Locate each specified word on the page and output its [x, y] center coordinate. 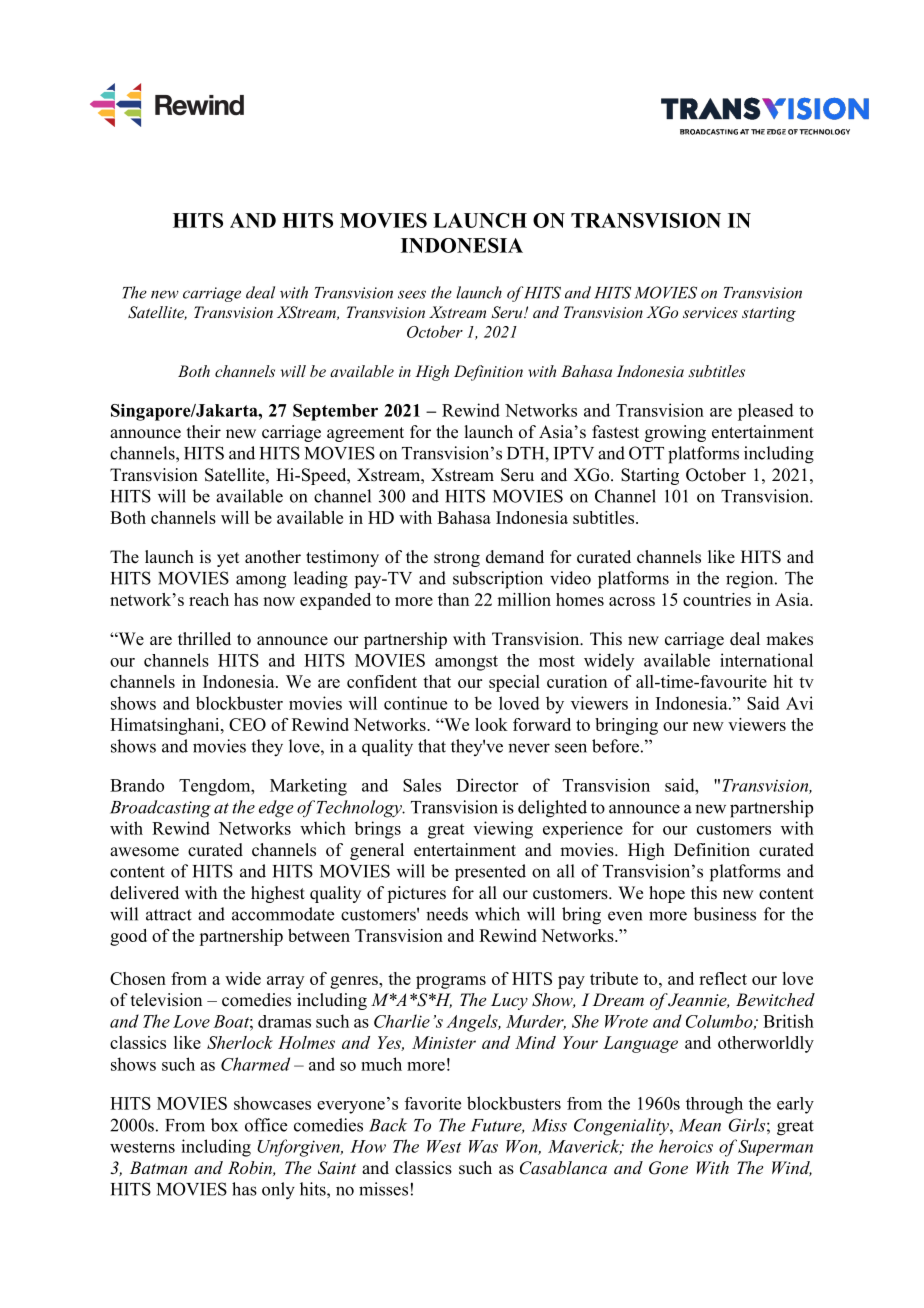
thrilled [204, 639]
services [710, 312]
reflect [723, 978]
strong [457, 559]
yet [228, 559]
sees [412, 294]
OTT [646, 453]
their [204, 432]
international [766, 660]
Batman [158, 1167]
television [166, 1000]
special [514, 683]
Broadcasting [160, 809]
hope [667, 894]
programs [451, 982]
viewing [503, 830]
